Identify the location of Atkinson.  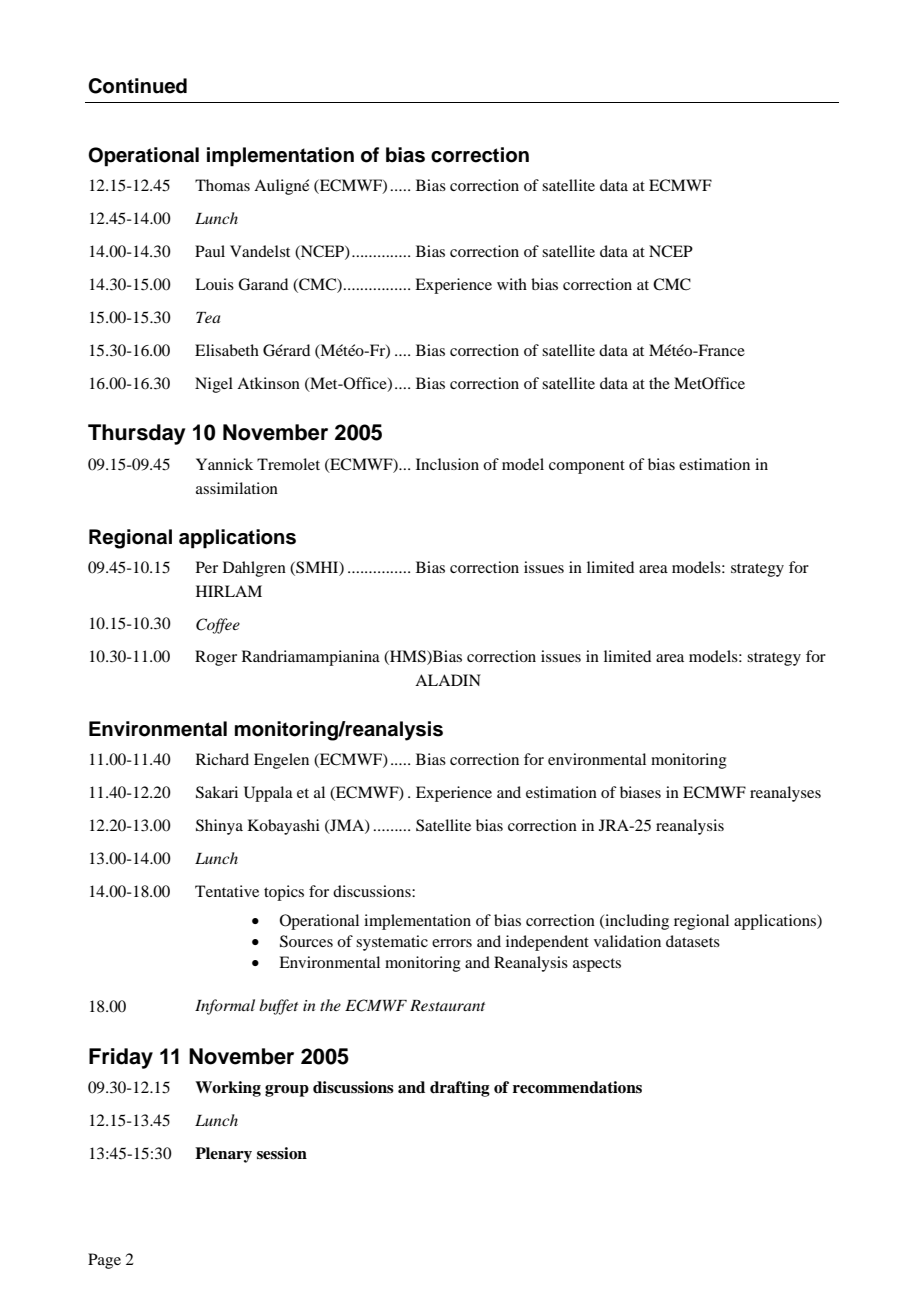
(268, 383).
